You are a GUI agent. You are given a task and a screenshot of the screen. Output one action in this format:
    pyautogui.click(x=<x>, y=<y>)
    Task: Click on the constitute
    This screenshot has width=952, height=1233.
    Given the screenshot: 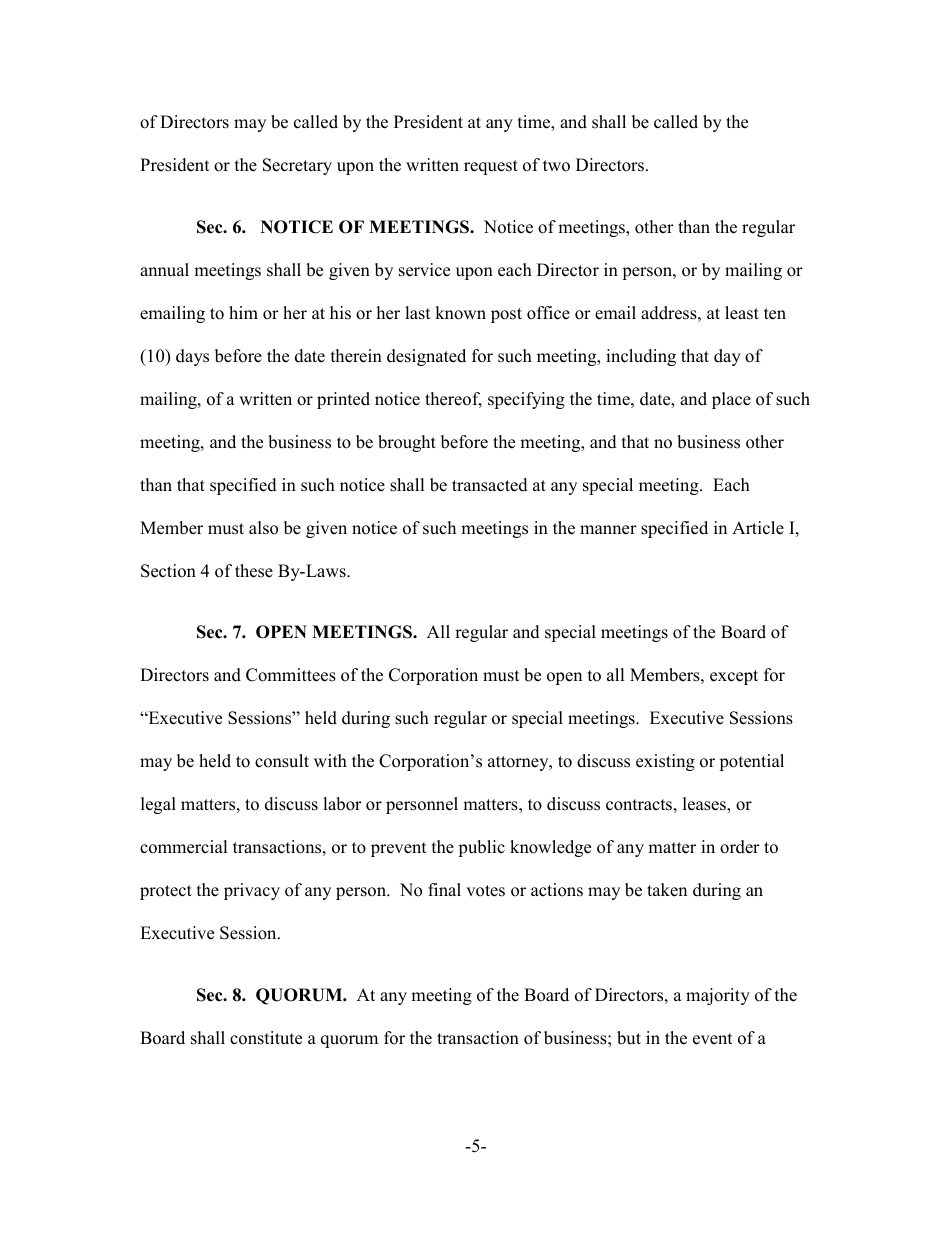 What is the action you would take?
    pyautogui.click(x=266, y=1038)
